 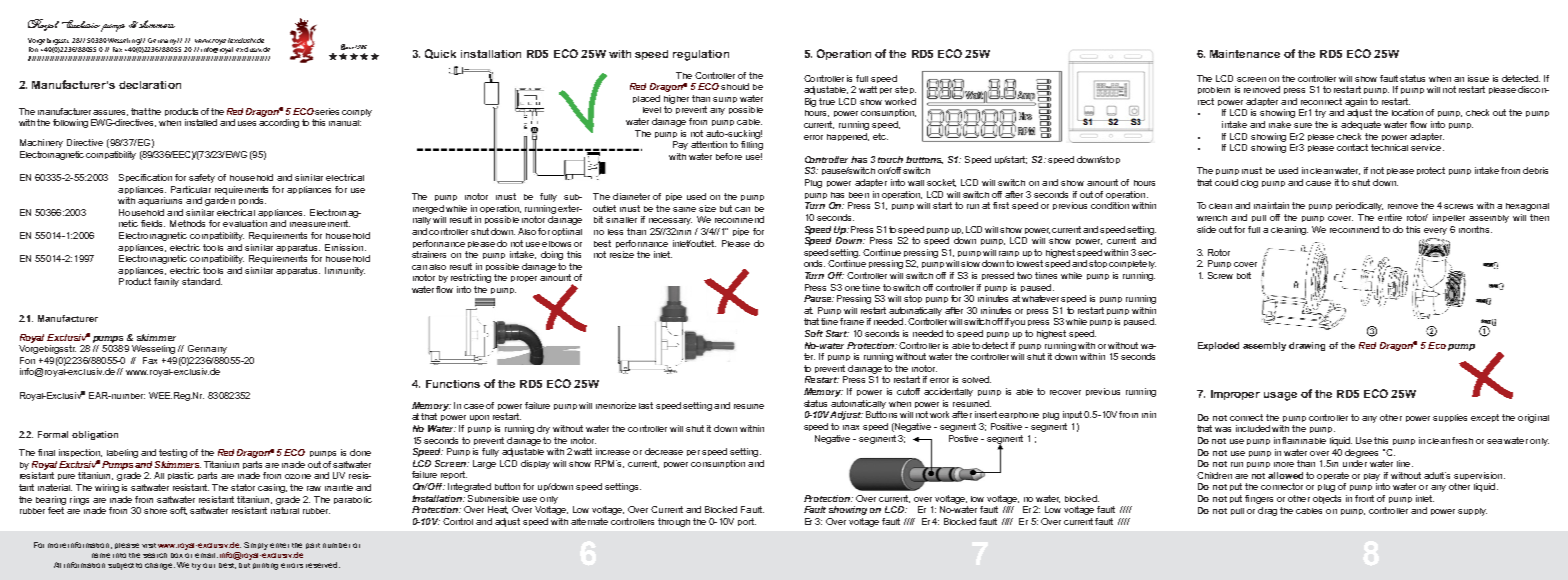 What do you see at coordinates (155, 555) in the document?
I see `search` at bounding box center [155, 555].
